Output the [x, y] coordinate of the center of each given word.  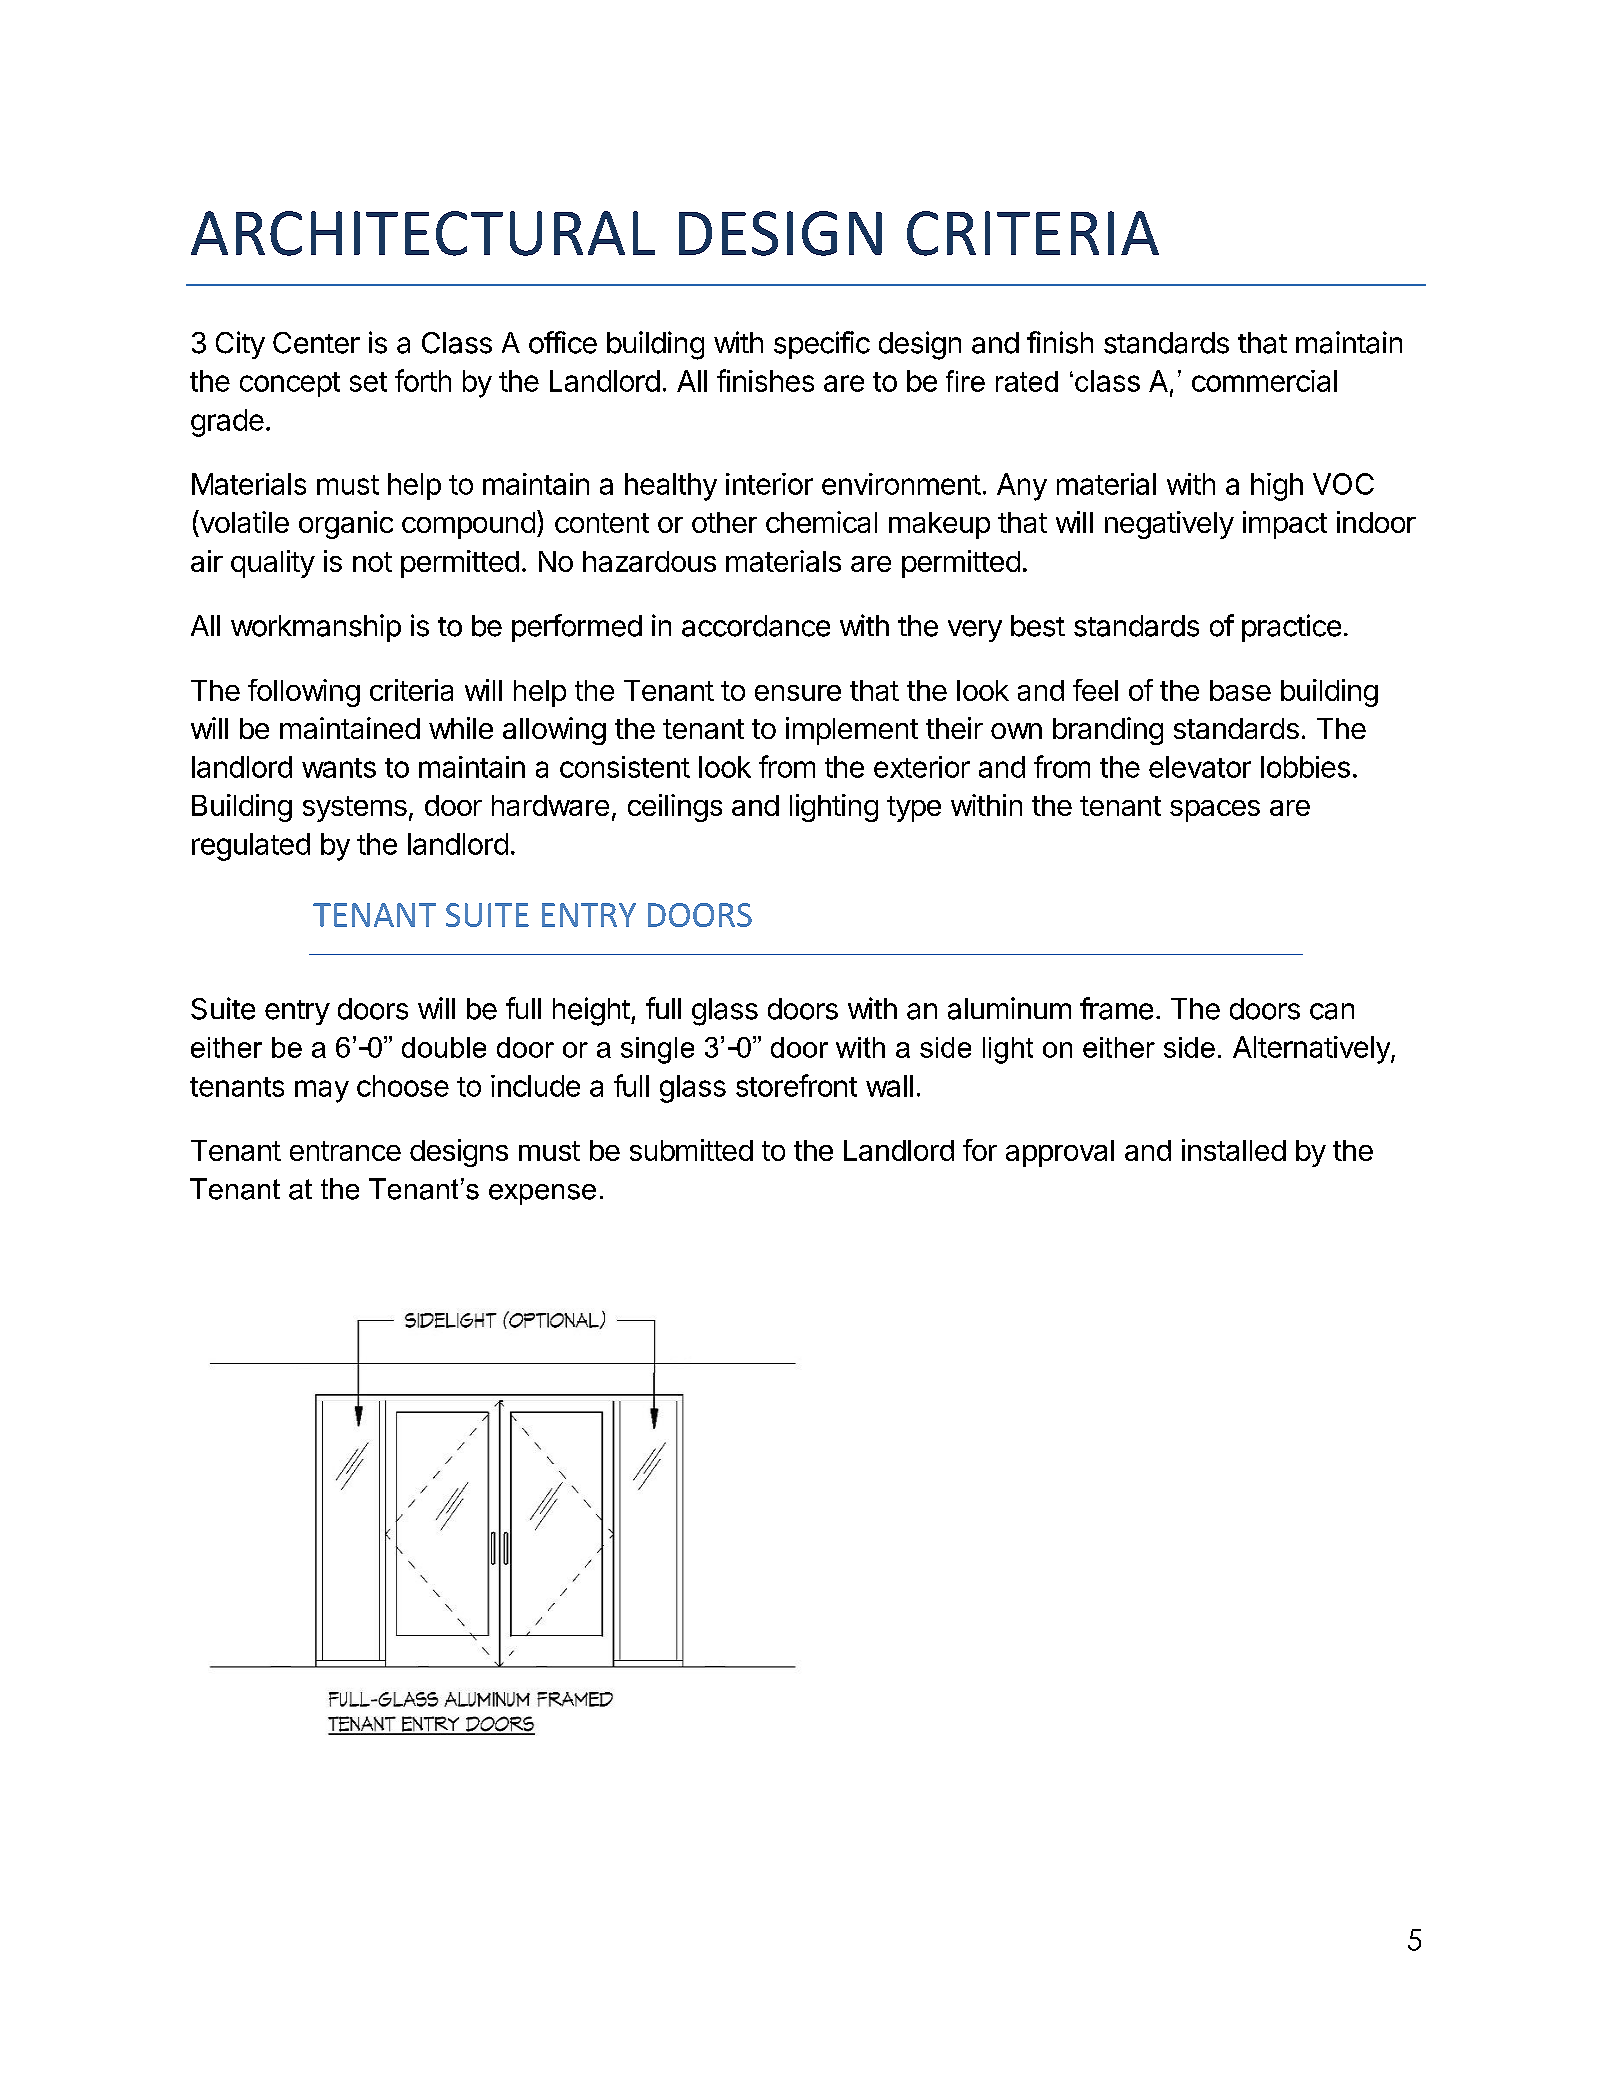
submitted [691, 1150]
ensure [798, 693]
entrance [345, 1151]
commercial [1264, 381]
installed [1234, 1150]
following [304, 693]
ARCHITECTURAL [423, 233]
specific [822, 345]
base [1240, 690]
